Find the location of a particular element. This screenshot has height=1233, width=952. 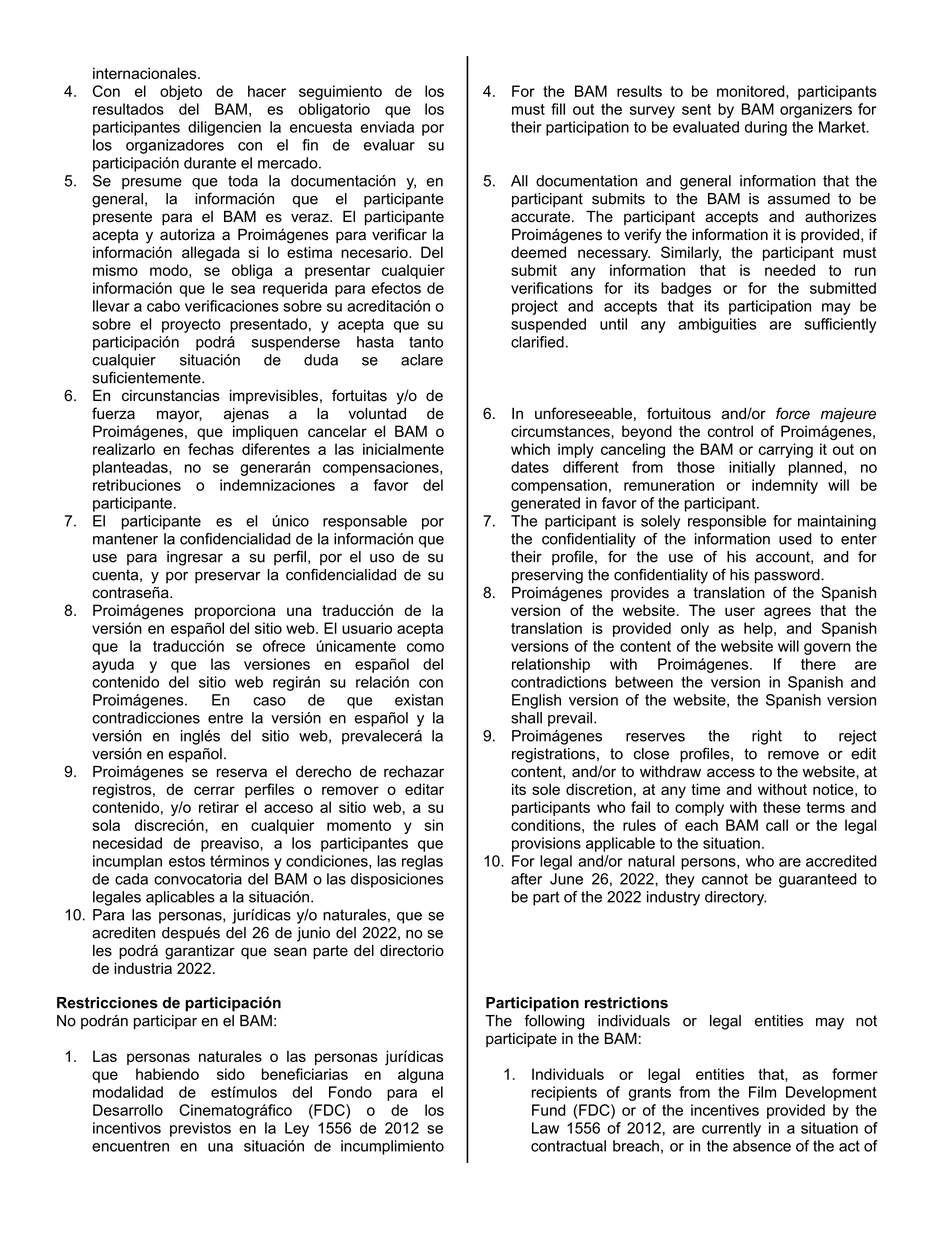

como is located at coordinates (425, 647).
